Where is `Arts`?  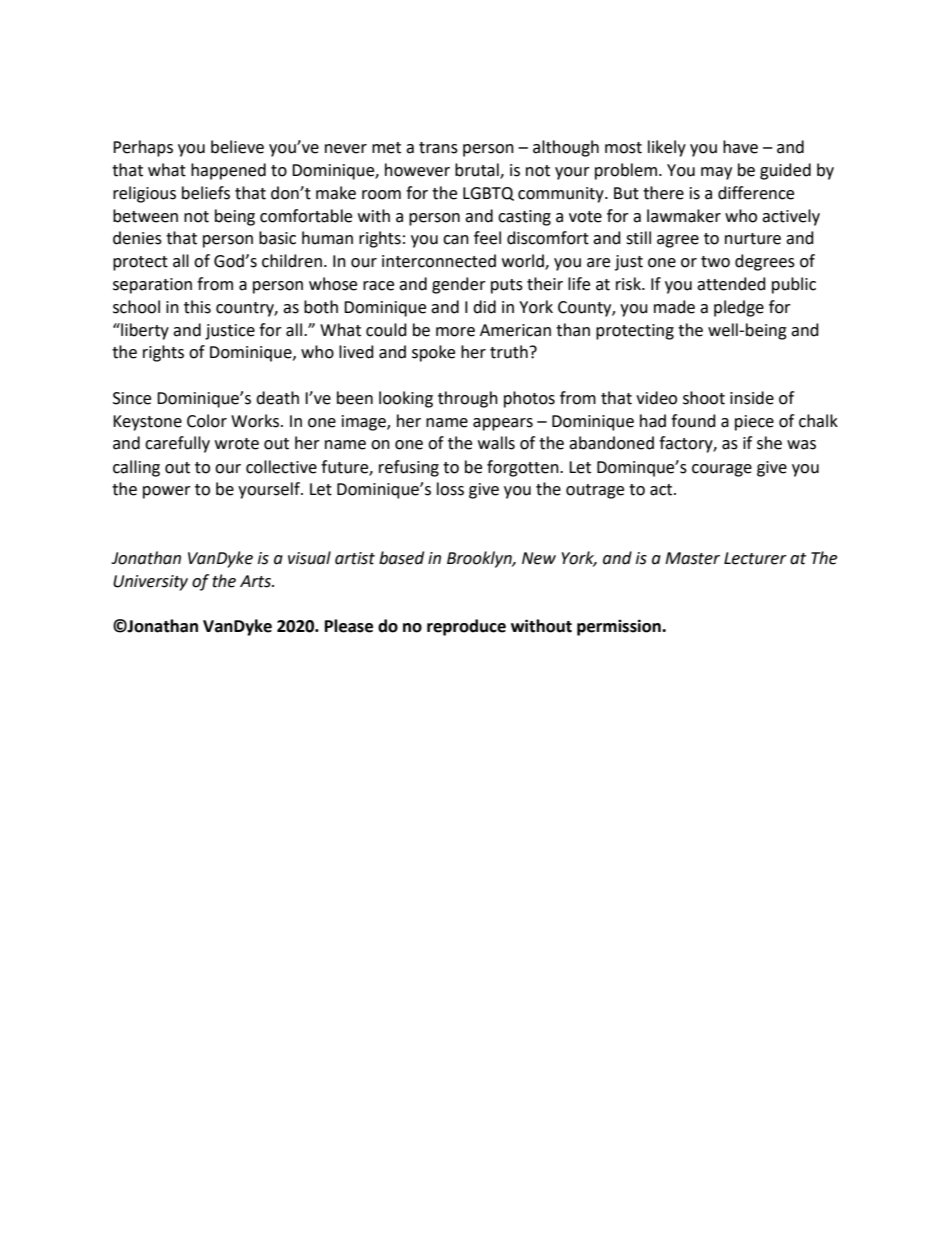 Arts is located at coordinates (256, 581).
